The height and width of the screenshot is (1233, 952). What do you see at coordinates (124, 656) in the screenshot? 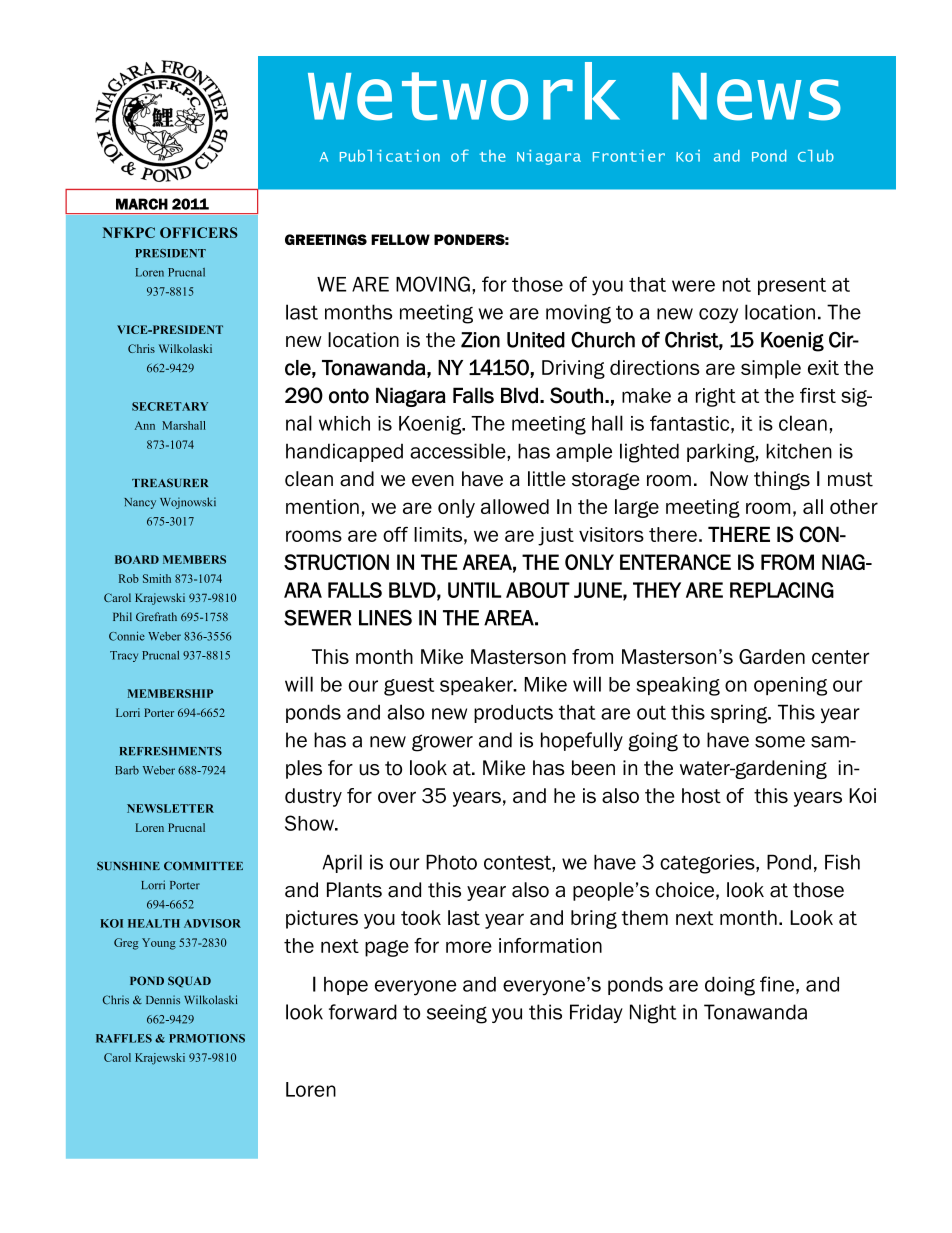
I see `Tracy` at bounding box center [124, 656].
